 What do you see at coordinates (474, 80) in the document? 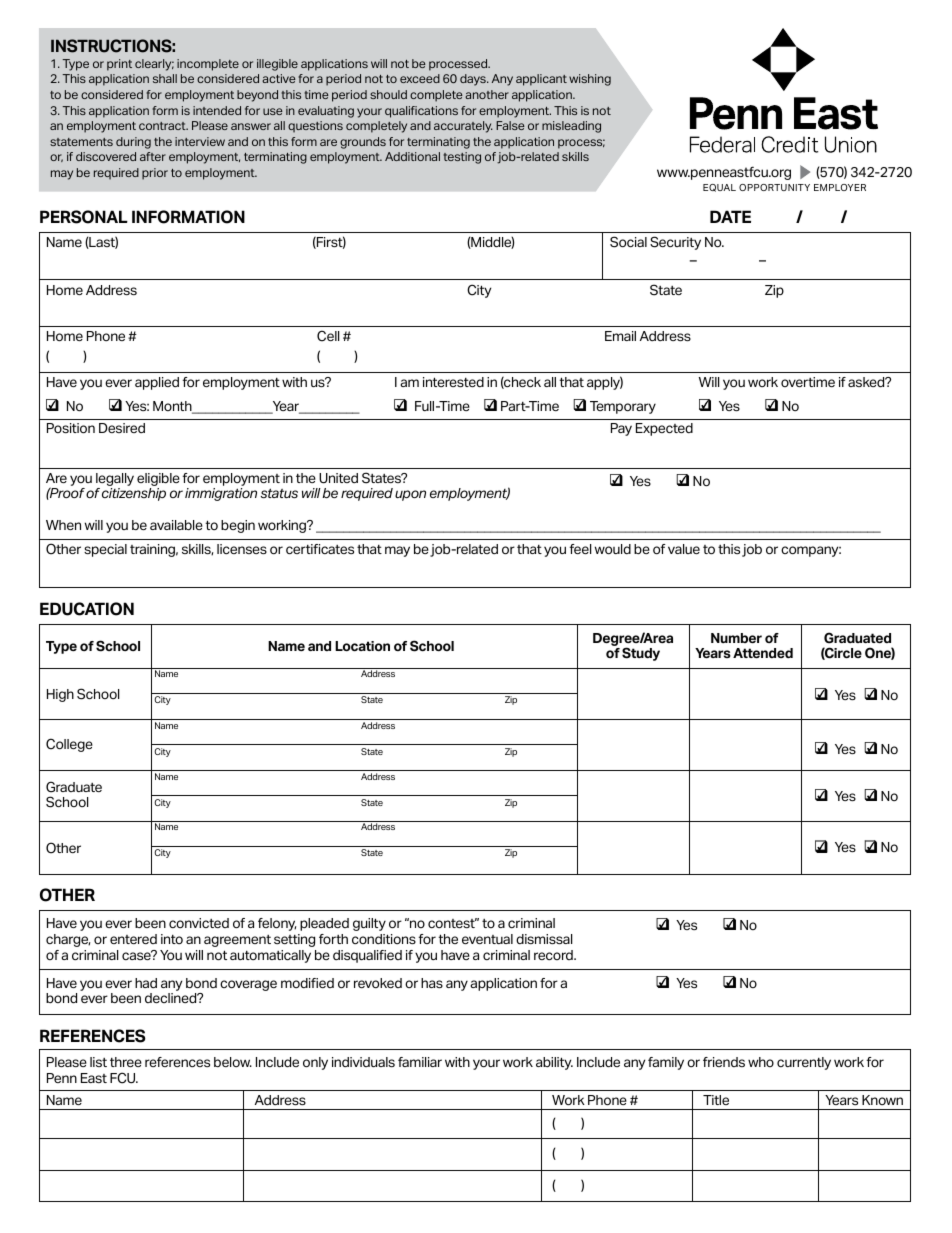
I see `days` at bounding box center [474, 80].
